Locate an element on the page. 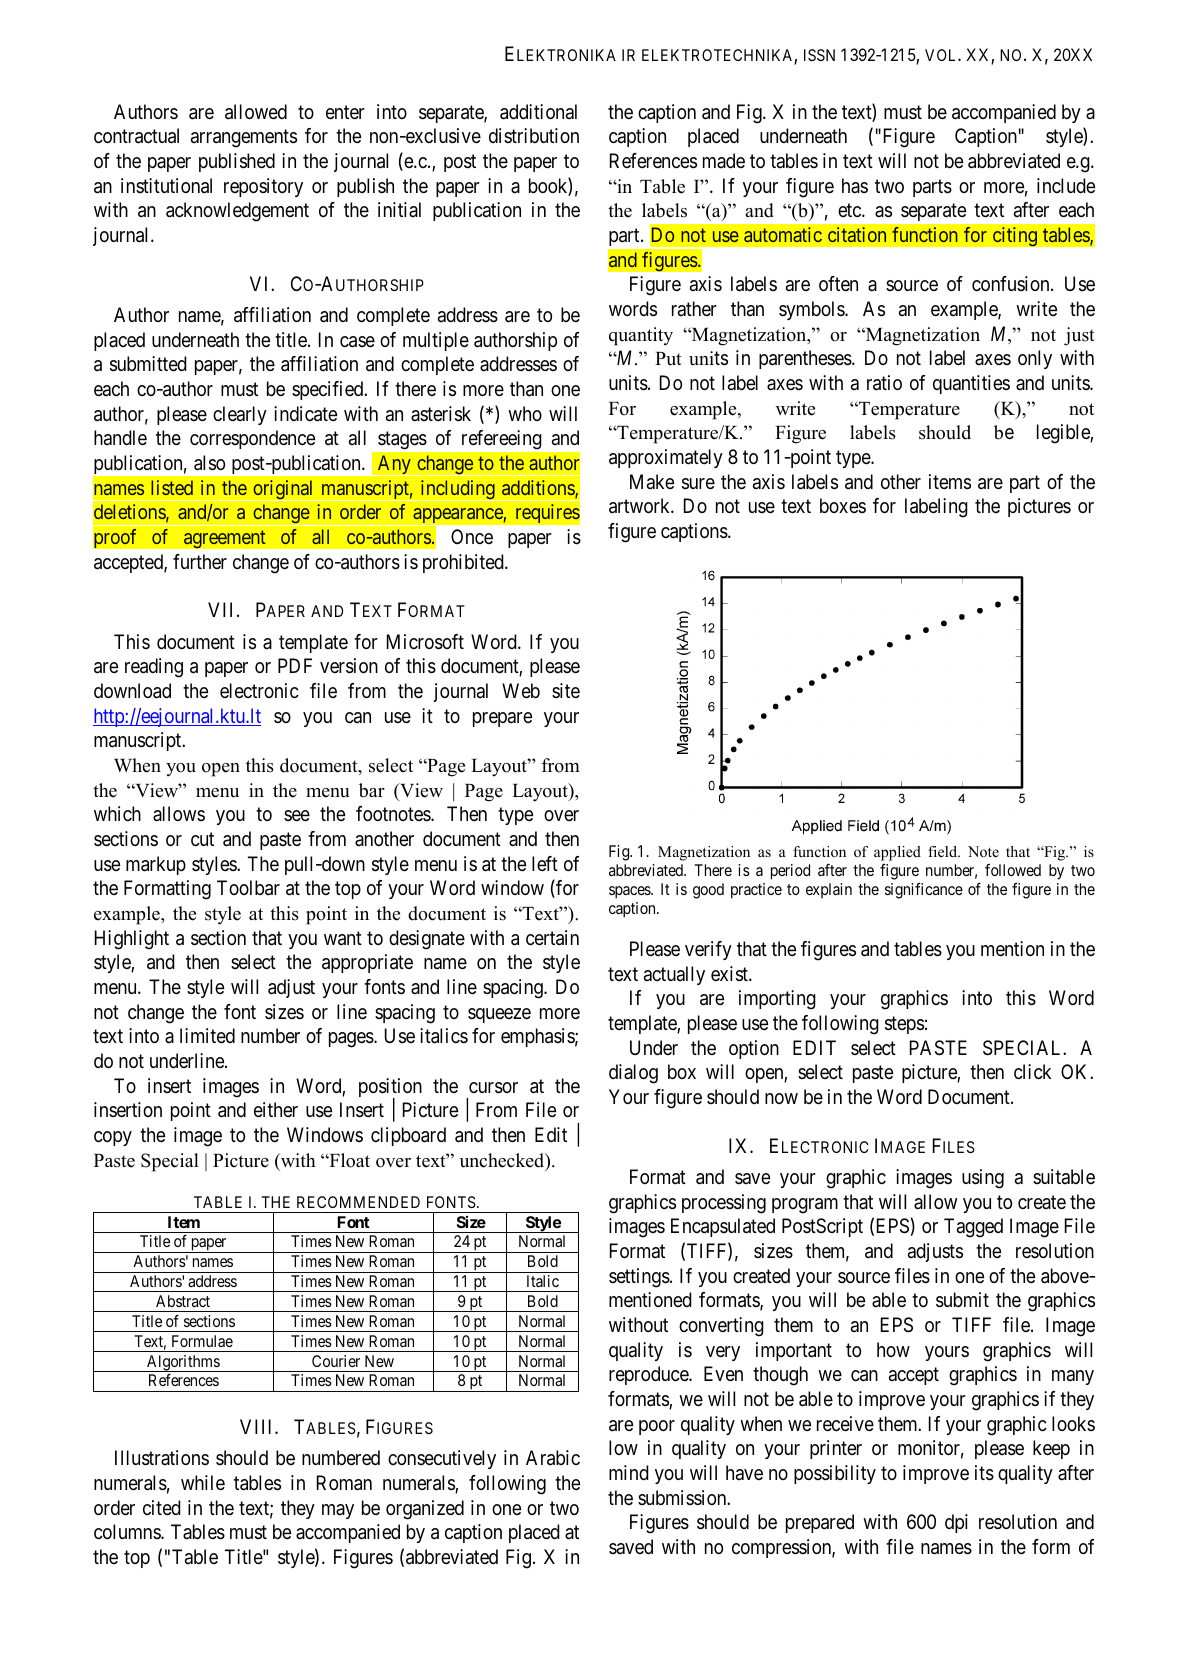 Image resolution: width=1188 pixels, height=1680 pixels. additional is located at coordinates (538, 112).
